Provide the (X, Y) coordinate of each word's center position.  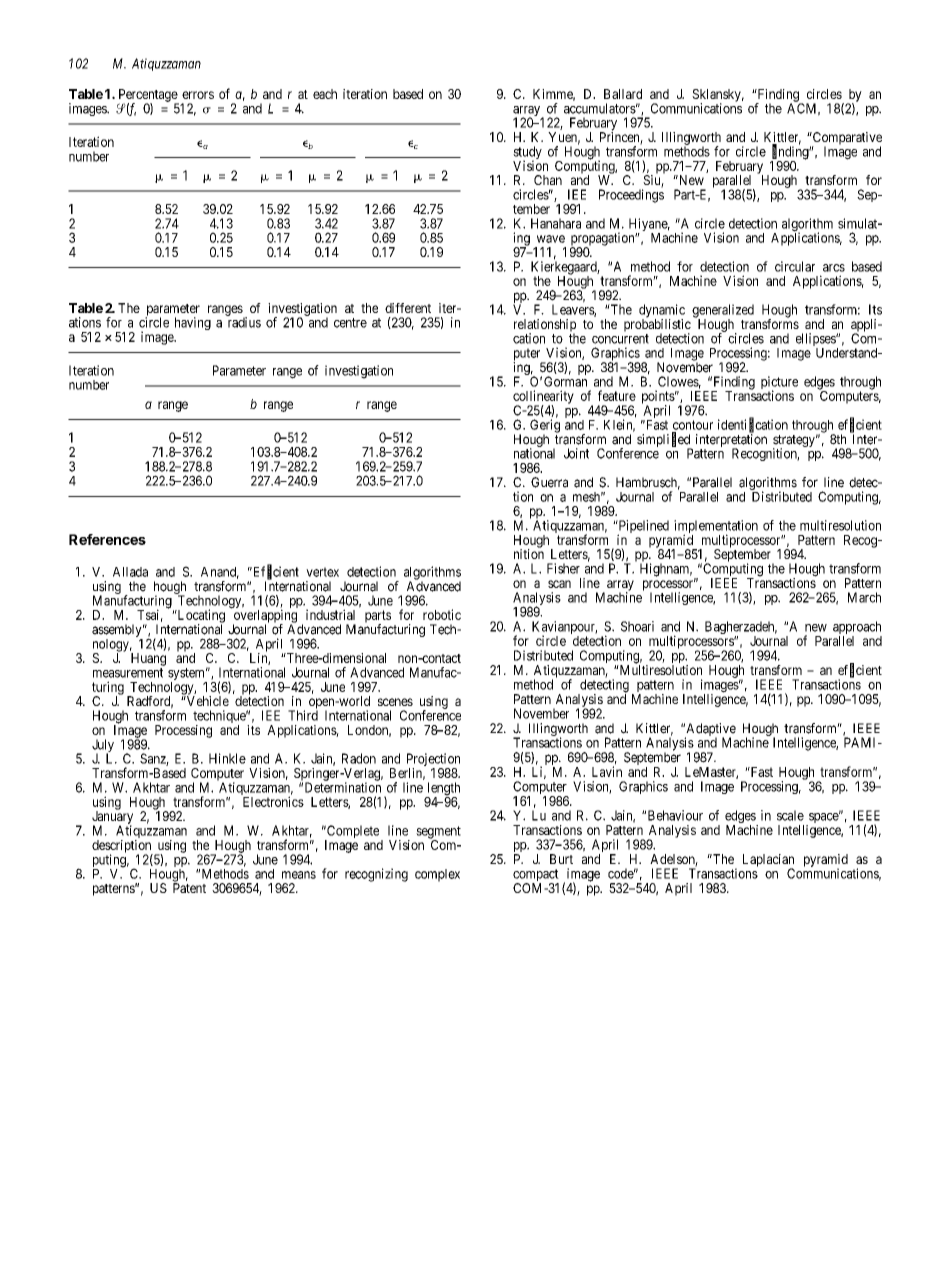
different (408, 308)
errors (198, 95)
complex (437, 875)
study (527, 154)
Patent (189, 888)
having (193, 323)
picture (779, 384)
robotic (442, 614)
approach (857, 629)
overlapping (264, 616)
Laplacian (768, 861)
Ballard (623, 94)
